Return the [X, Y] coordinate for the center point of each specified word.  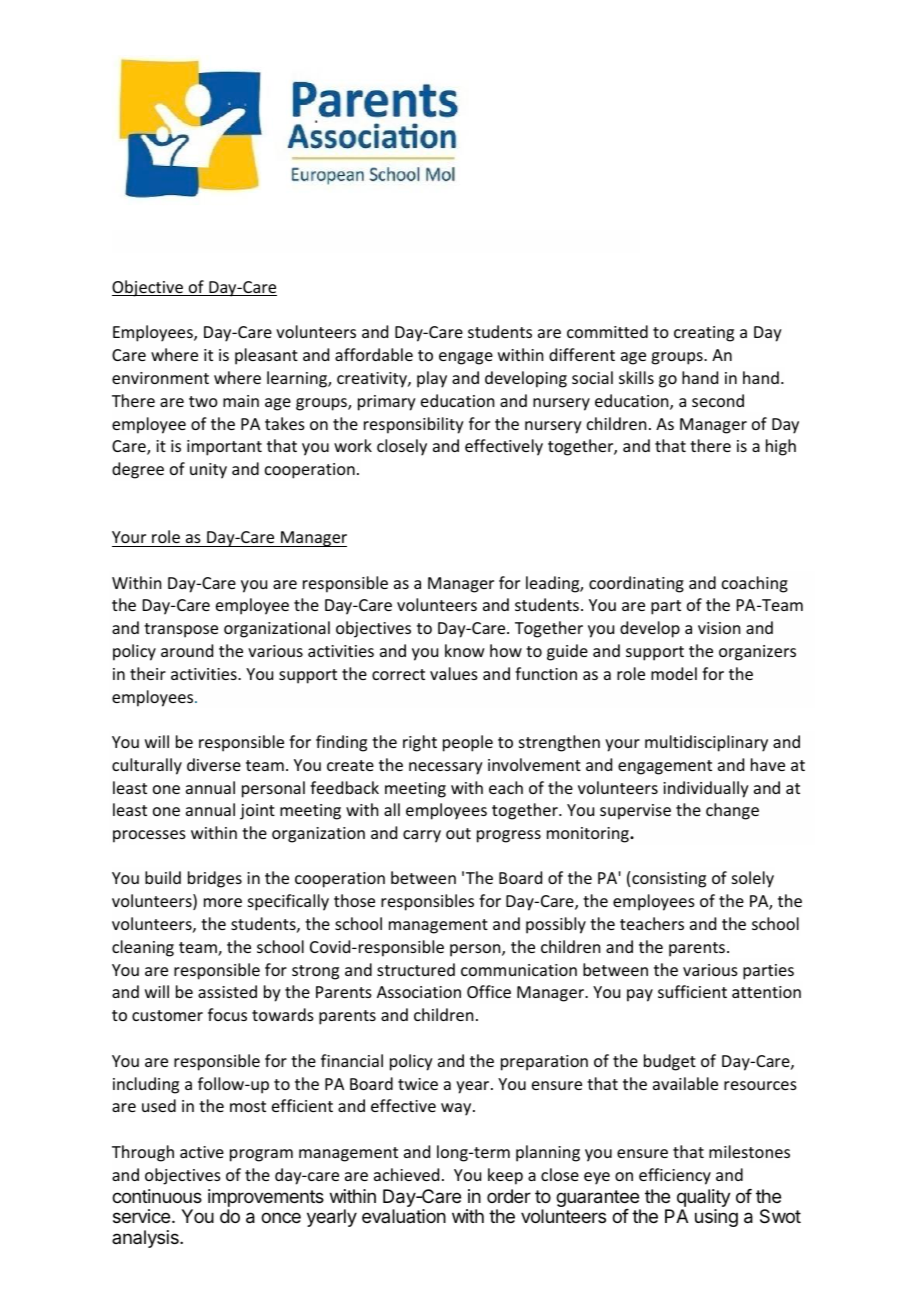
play [432, 379]
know [465, 650]
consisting [669, 880]
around [187, 650]
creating [704, 334]
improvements [266, 1198]
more [223, 902]
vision [719, 628]
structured [416, 969]
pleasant [266, 356]
